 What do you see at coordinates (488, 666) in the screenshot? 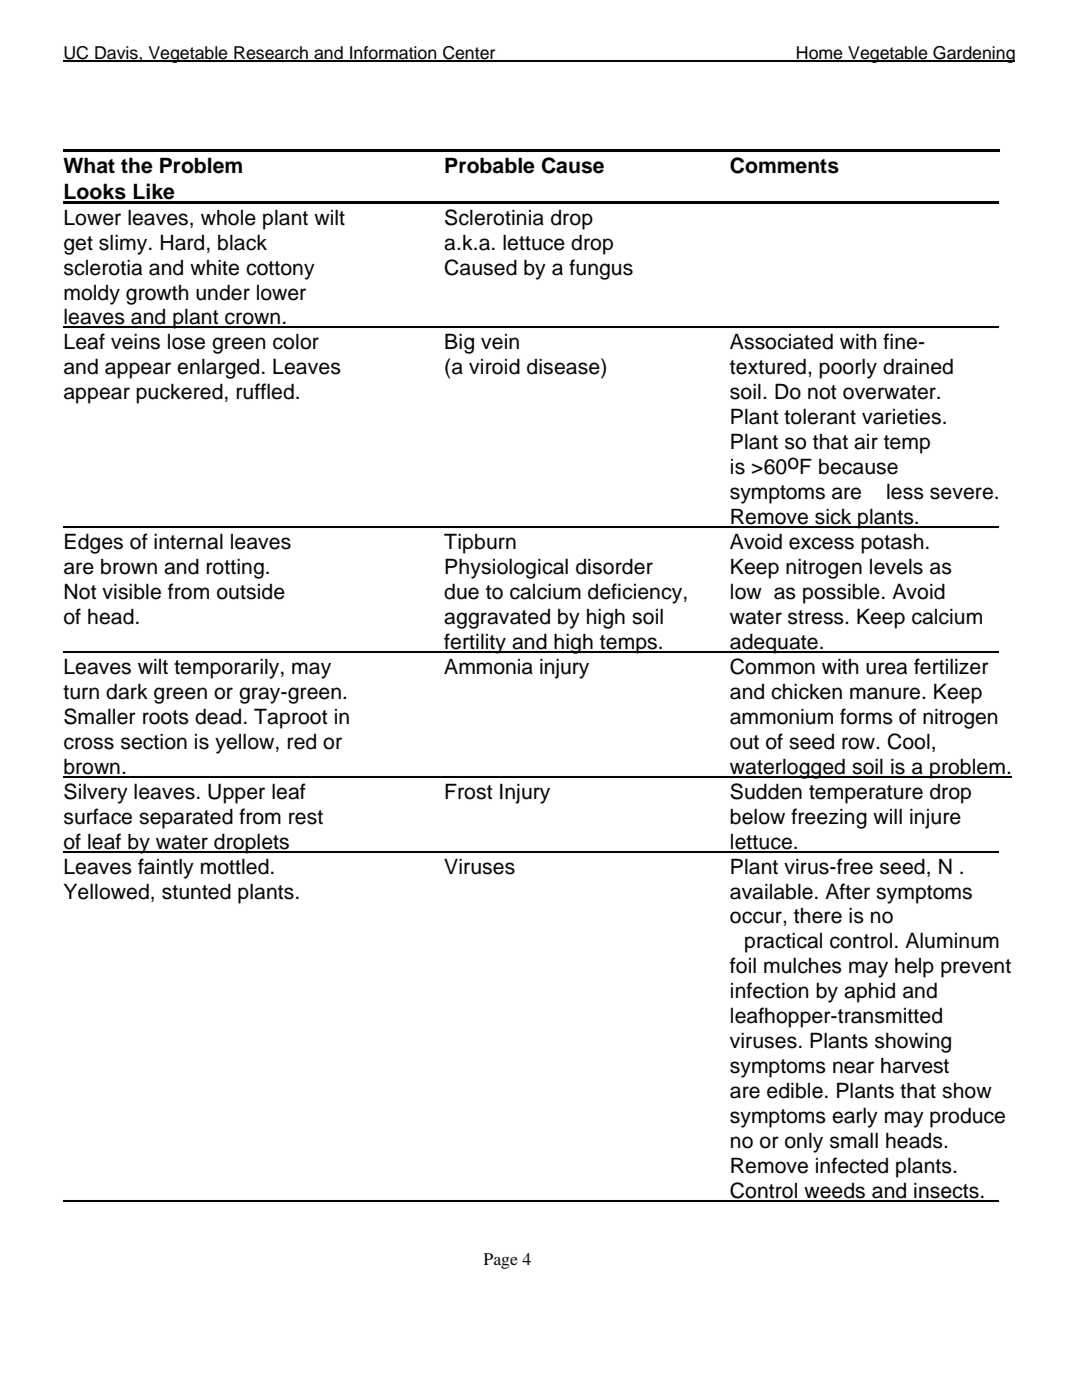
I see `Ammonia` at bounding box center [488, 666].
